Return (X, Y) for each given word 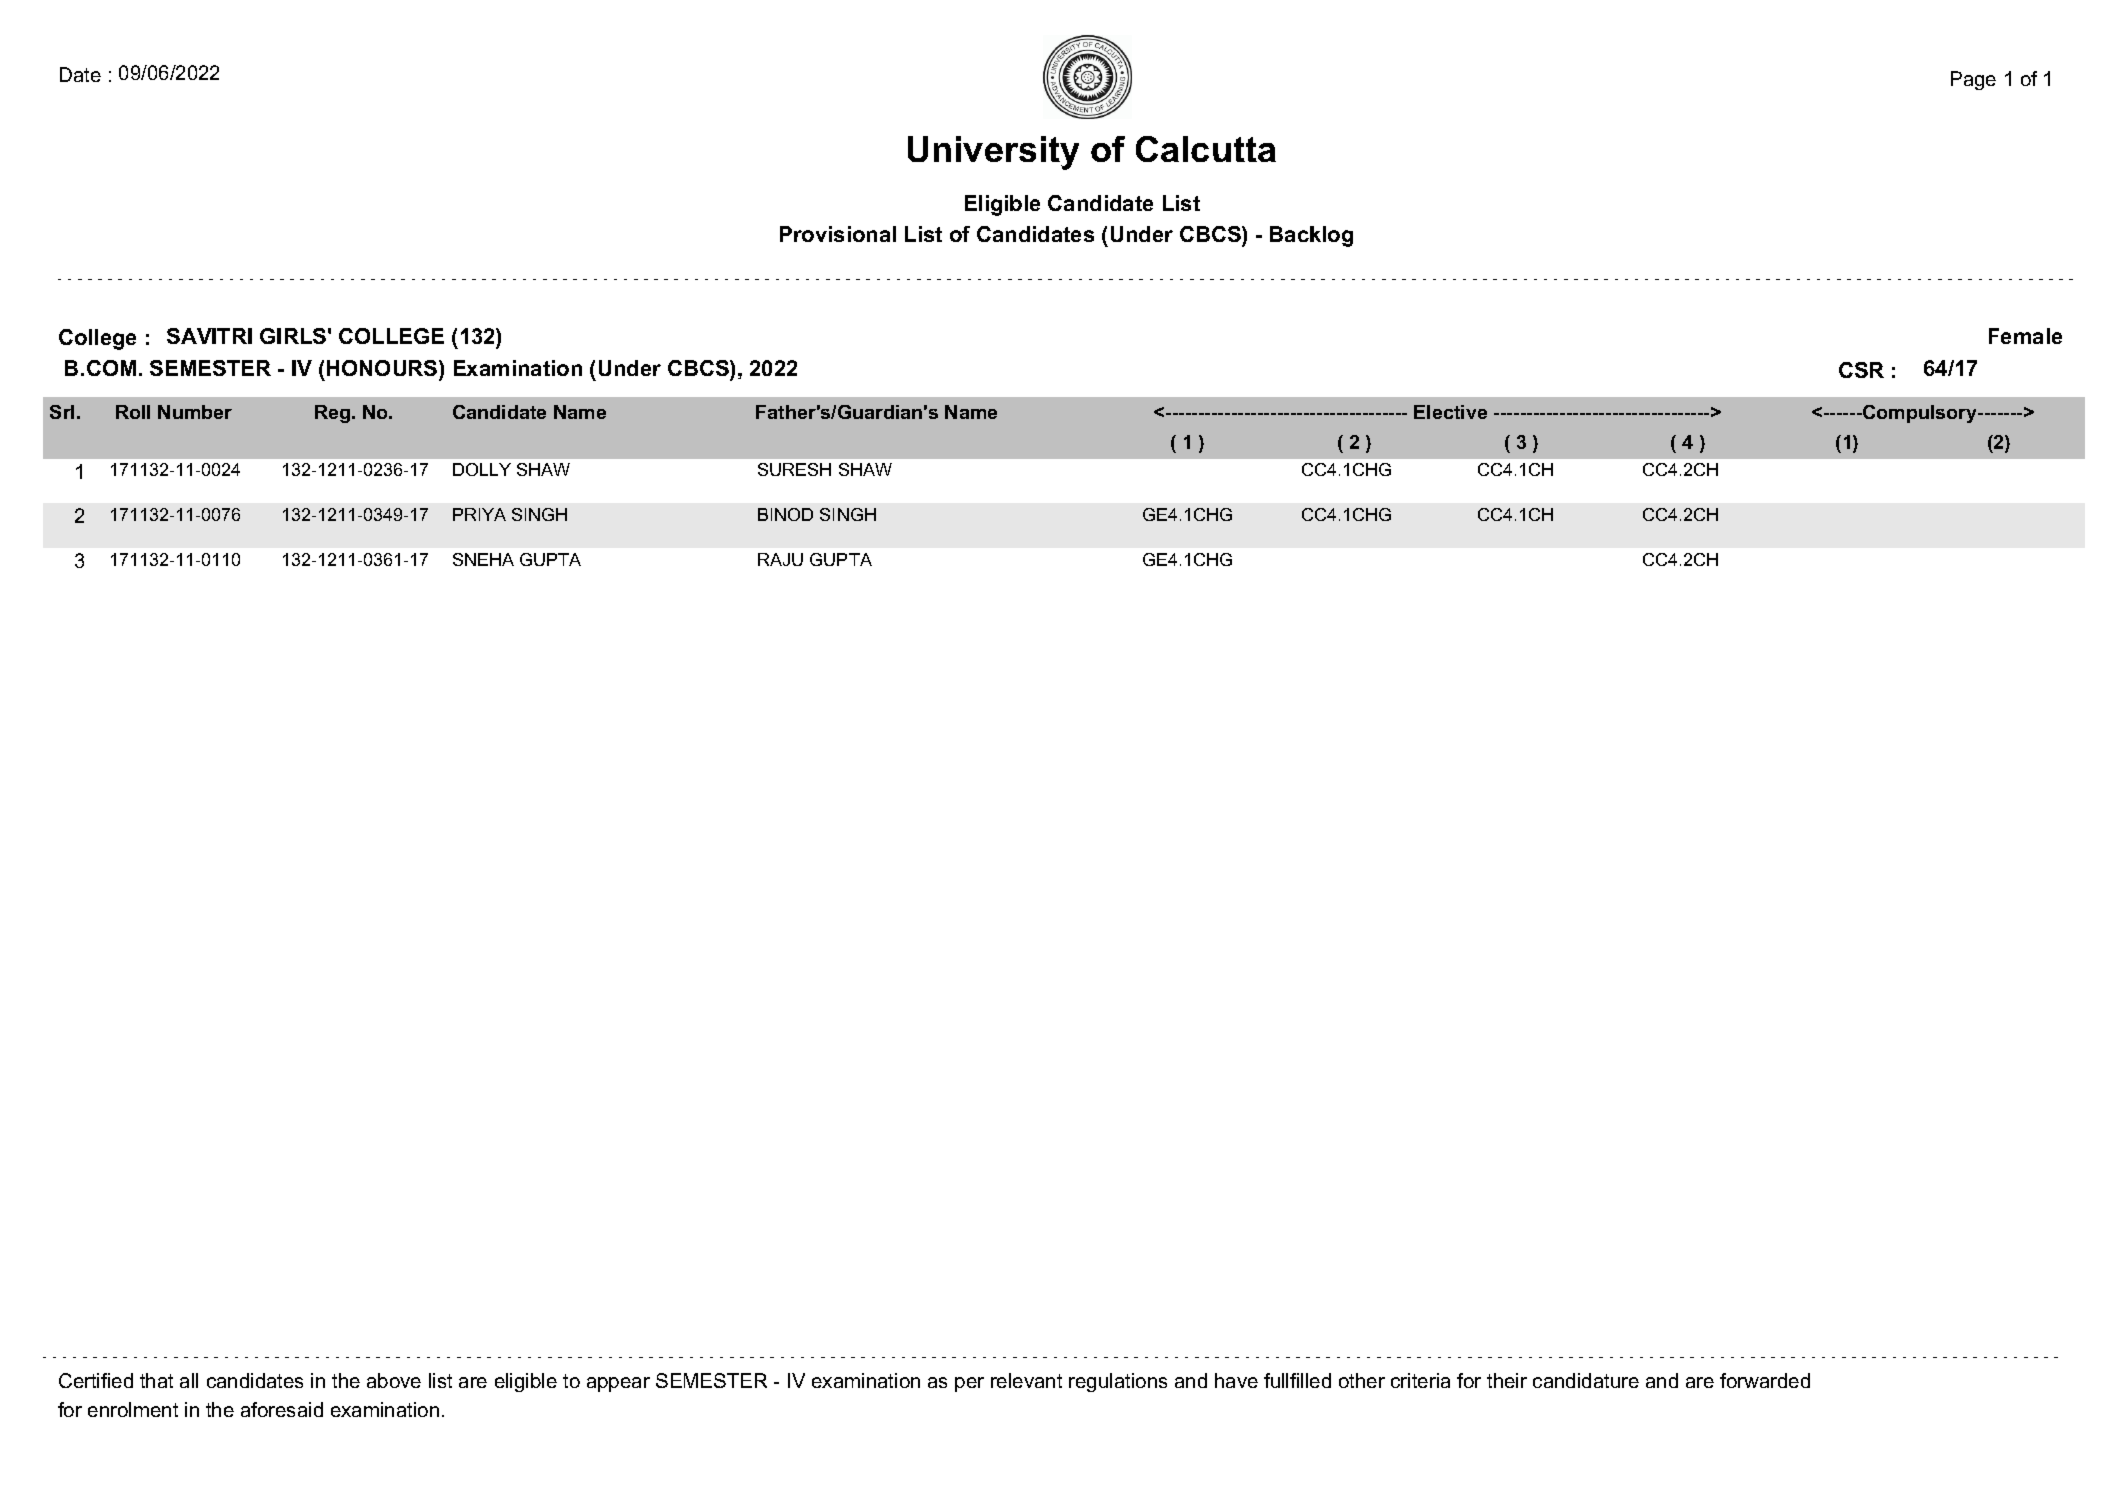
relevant (1026, 1380)
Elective (1450, 412)
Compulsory (1920, 414)
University (993, 153)
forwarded (1765, 1380)
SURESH (794, 469)
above (394, 1380)
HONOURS (383, 370)
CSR (1861, 370)
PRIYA (479, 514)
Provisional (838, 234)
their (1507, 1380)
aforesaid (282, 1409)
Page (1973, 80)
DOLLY (482, 469)
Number (195, 412)
